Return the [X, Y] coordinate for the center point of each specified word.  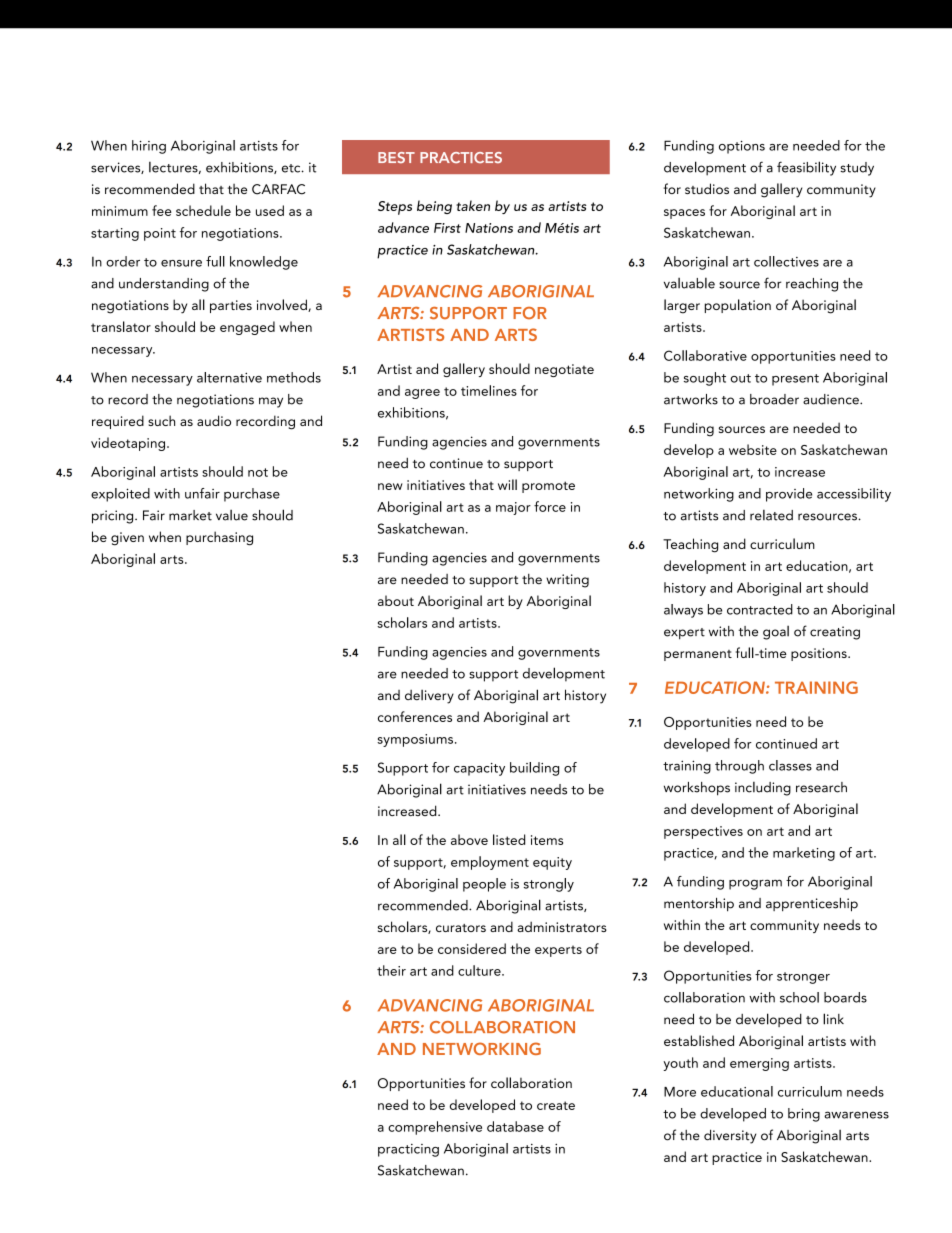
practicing [408, 1150]
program [755, 884]
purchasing [219, 538]
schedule [203, 210]
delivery [429, 697]
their [391, 970]
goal [776, 633]
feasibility [806, 168]
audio [214, 420]
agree [422, 394]
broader [774, 399]
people [484, 885]
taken [473, 205]
